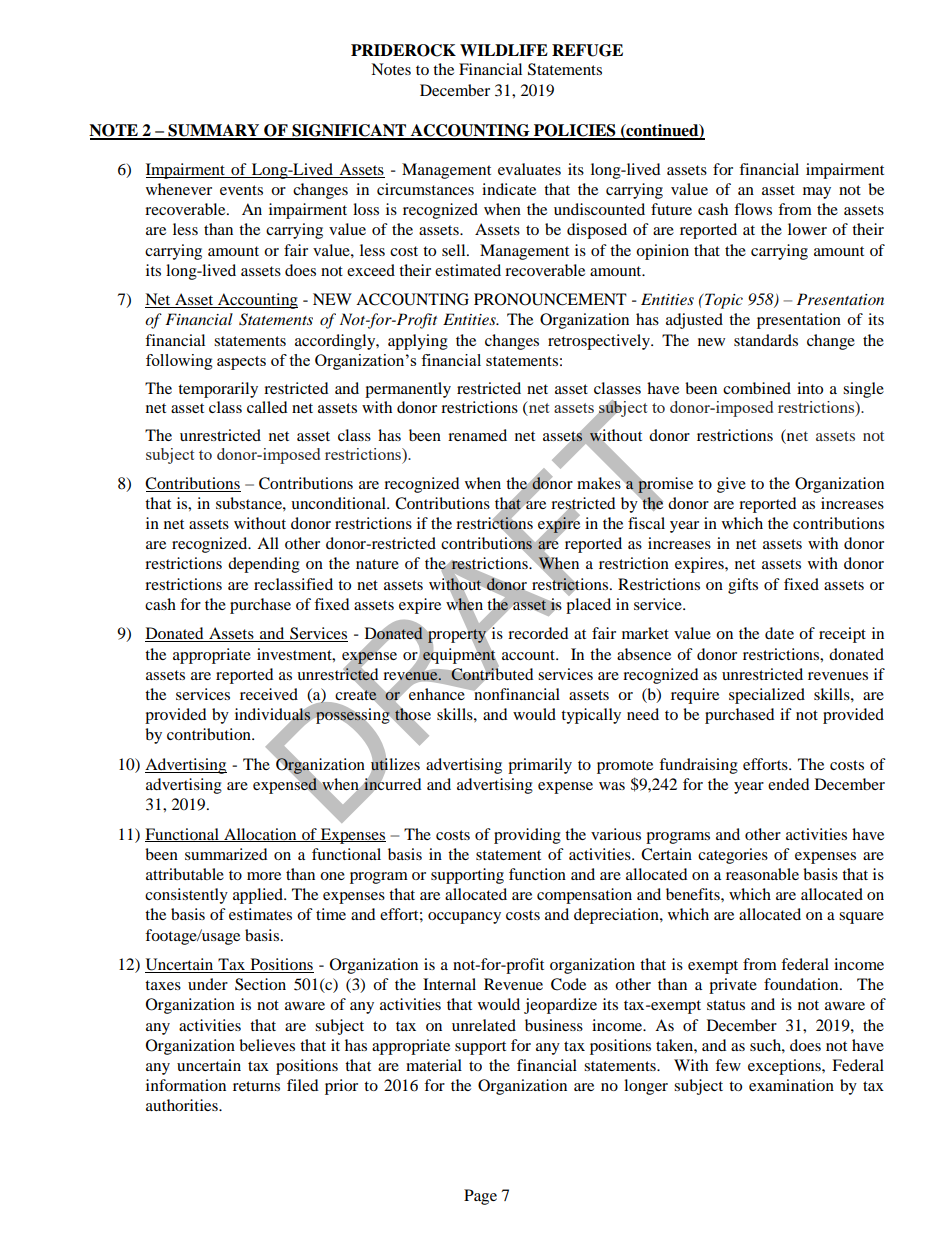  Describe the element at coordinates (267, 407) in the document. I see `called` at that location.
